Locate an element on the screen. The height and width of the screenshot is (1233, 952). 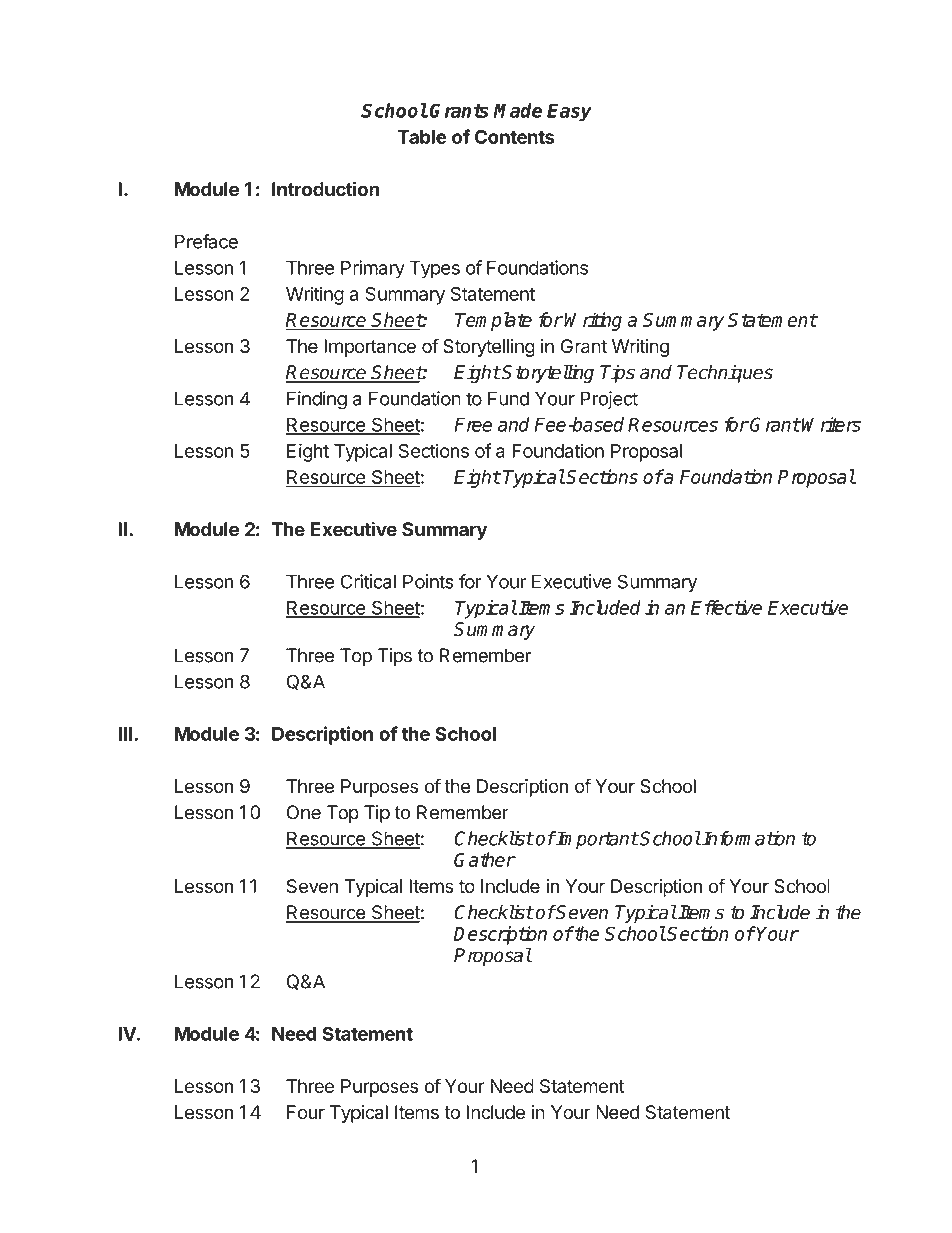
Points is located at coordinates (428, 581).
